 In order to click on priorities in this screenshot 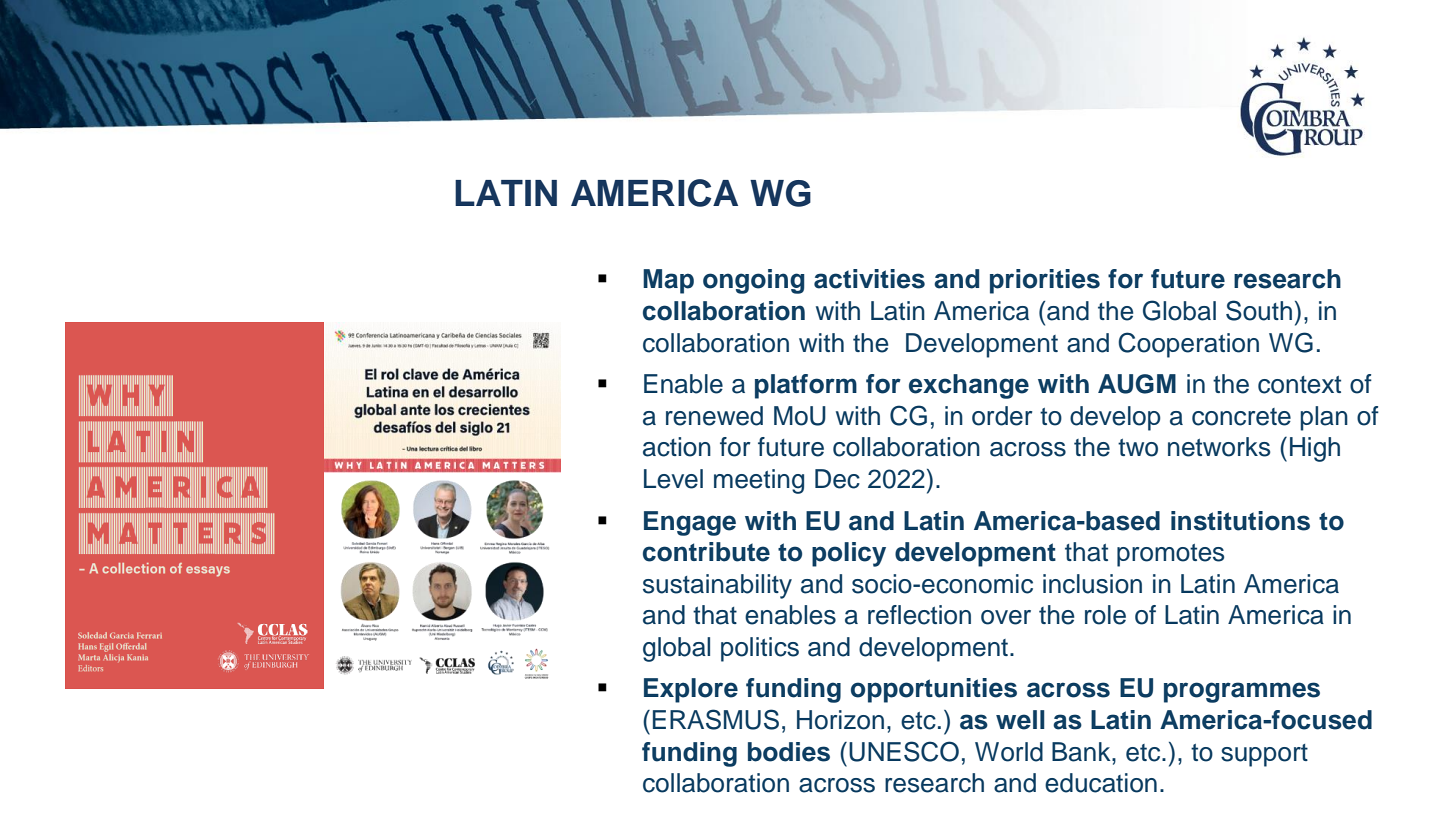, I will do `click(1045, 281)`.
